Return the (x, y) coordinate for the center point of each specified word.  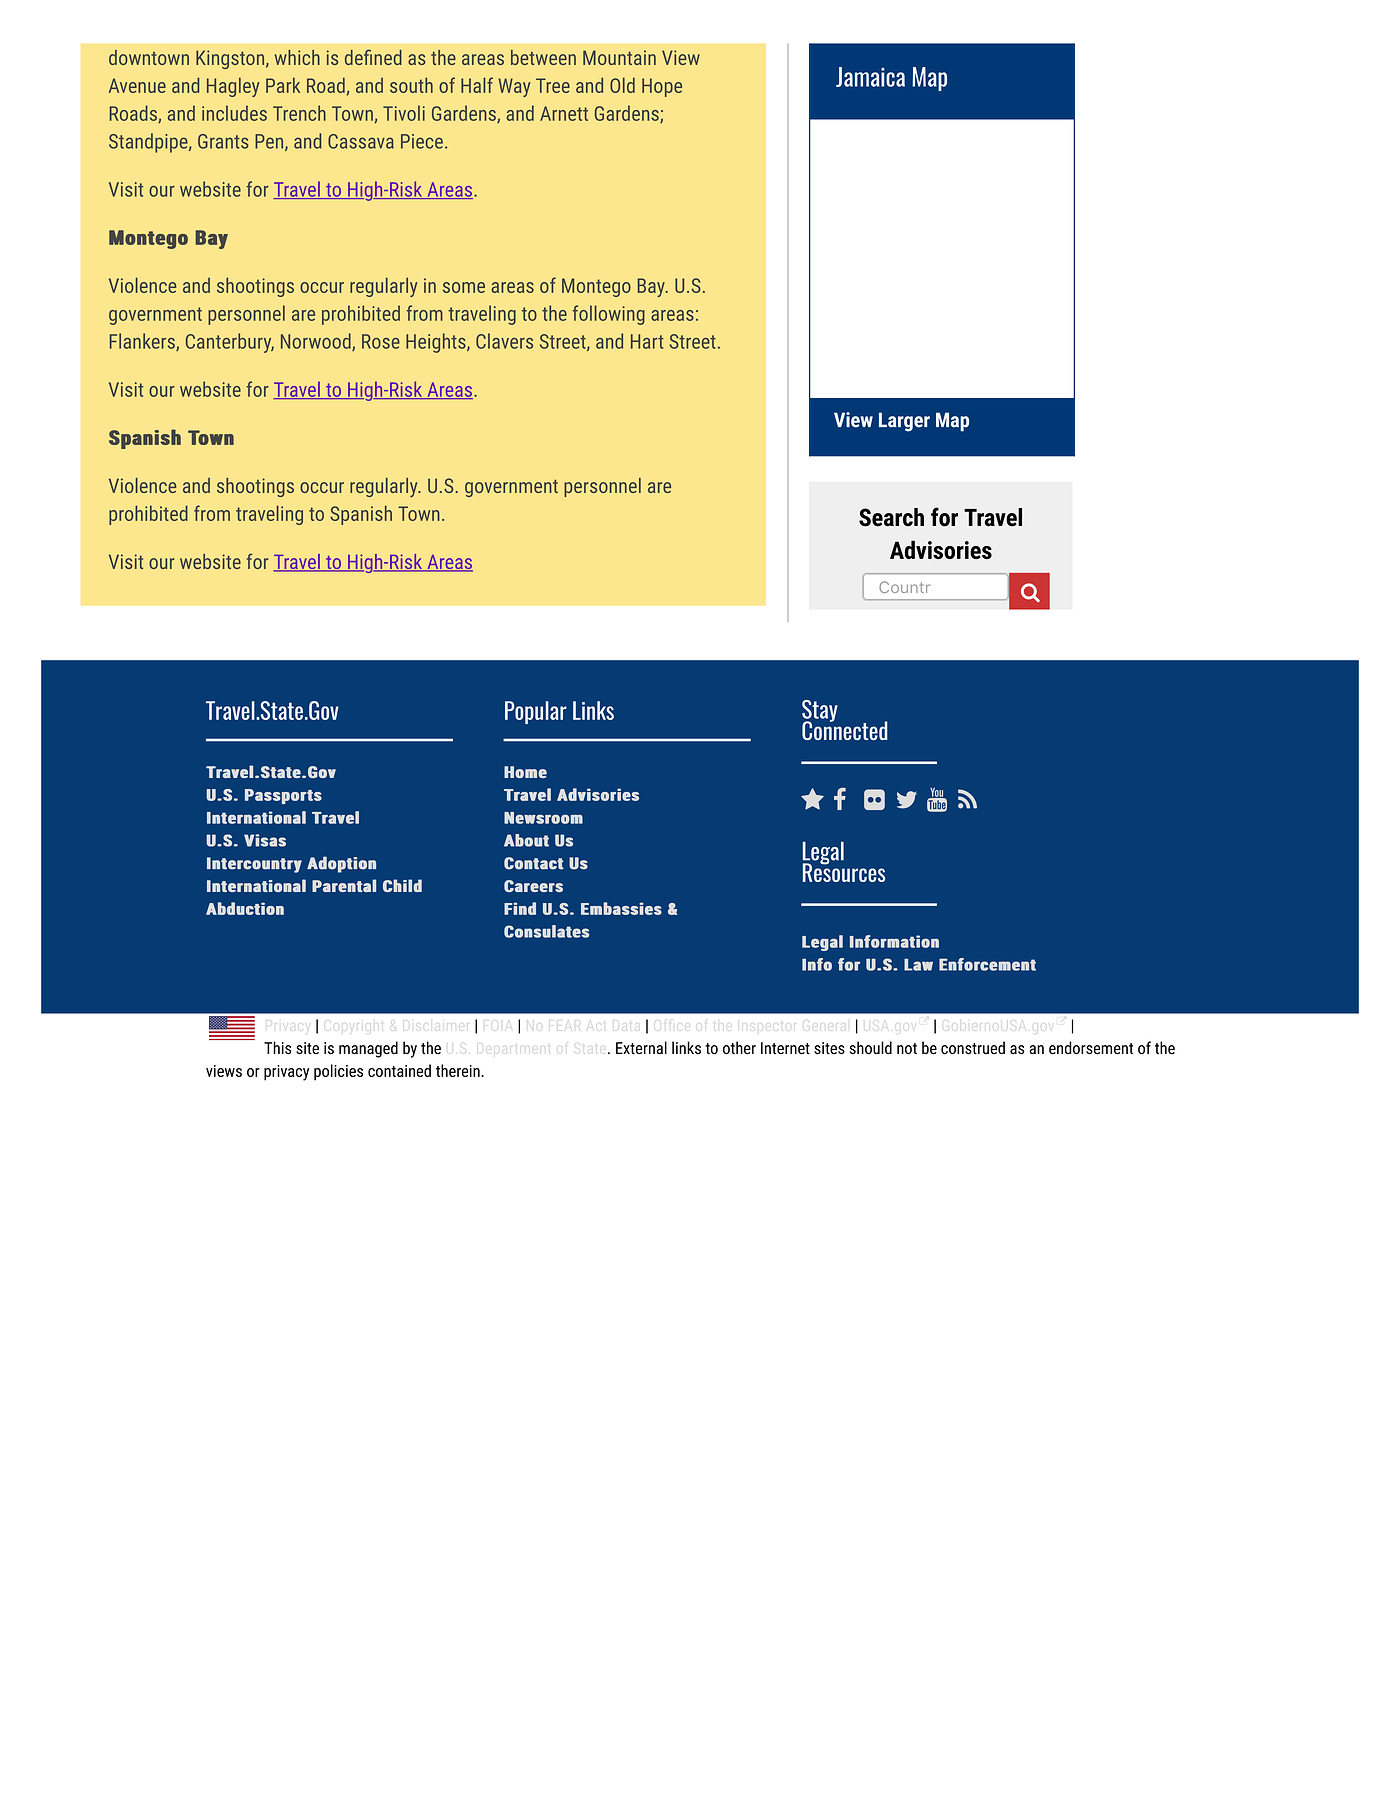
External (641, 1048)
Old (622, 85)
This (278, 1048)
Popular (536, 712)
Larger (904, 422)
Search (891, 517)
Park (283, 85)
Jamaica (870, 77)
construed (973, 1048)
